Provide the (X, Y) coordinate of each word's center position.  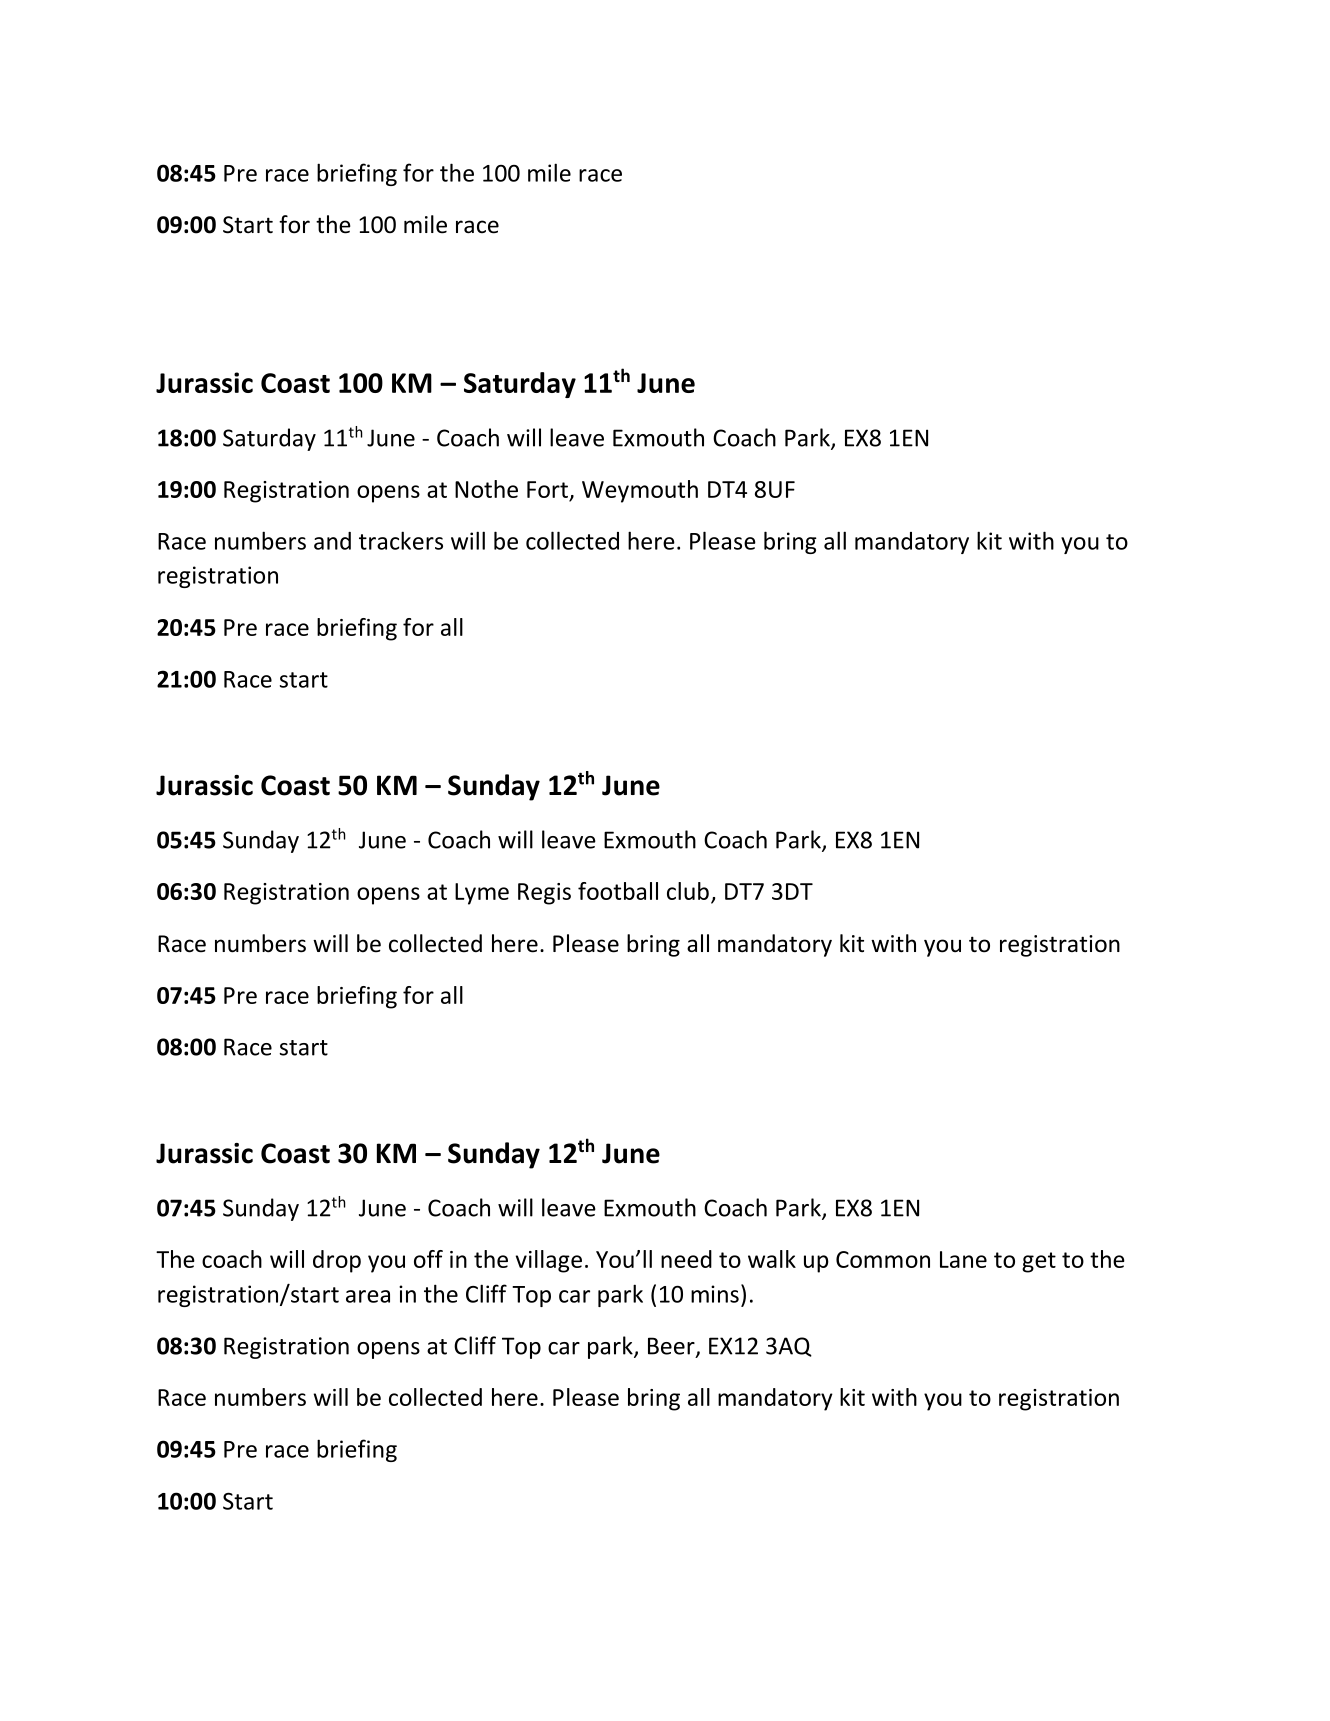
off (428, 1259)
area (368, 1296)
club (688, 891)
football (618, 891)
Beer (672, 1347)
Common (883, 1259)
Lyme (482, 894)
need (686, 1259)
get (1039, 1262)
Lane (963, 1259)
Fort (547, 489)
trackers (401, 540)
